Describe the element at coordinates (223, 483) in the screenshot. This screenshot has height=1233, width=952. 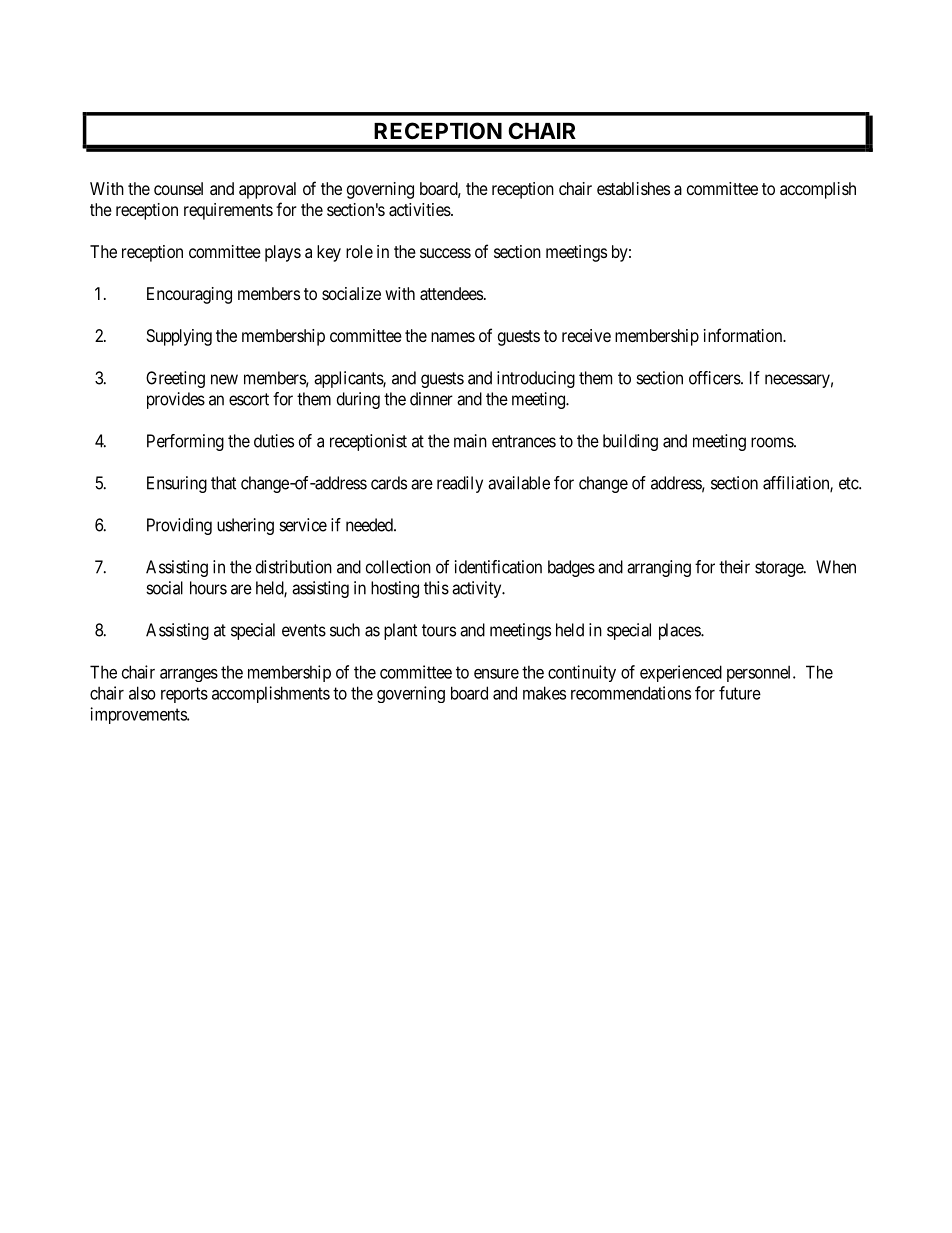
I see `that` at that location.
